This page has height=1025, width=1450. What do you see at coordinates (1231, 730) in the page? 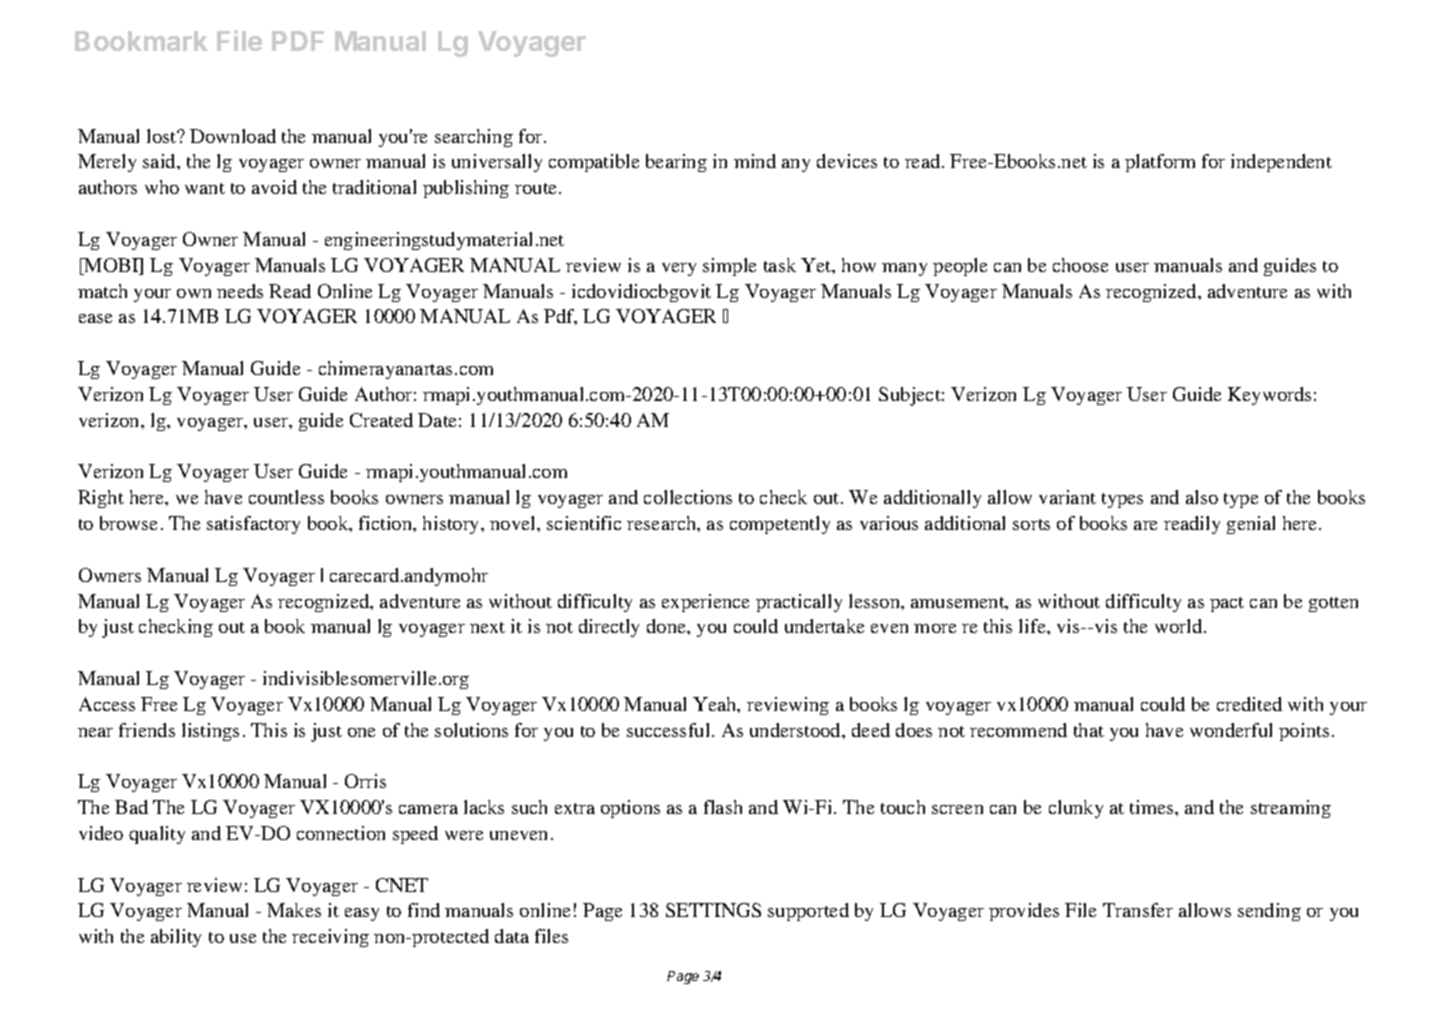
I see `wonderful` at bounding box center [1231, 730].
